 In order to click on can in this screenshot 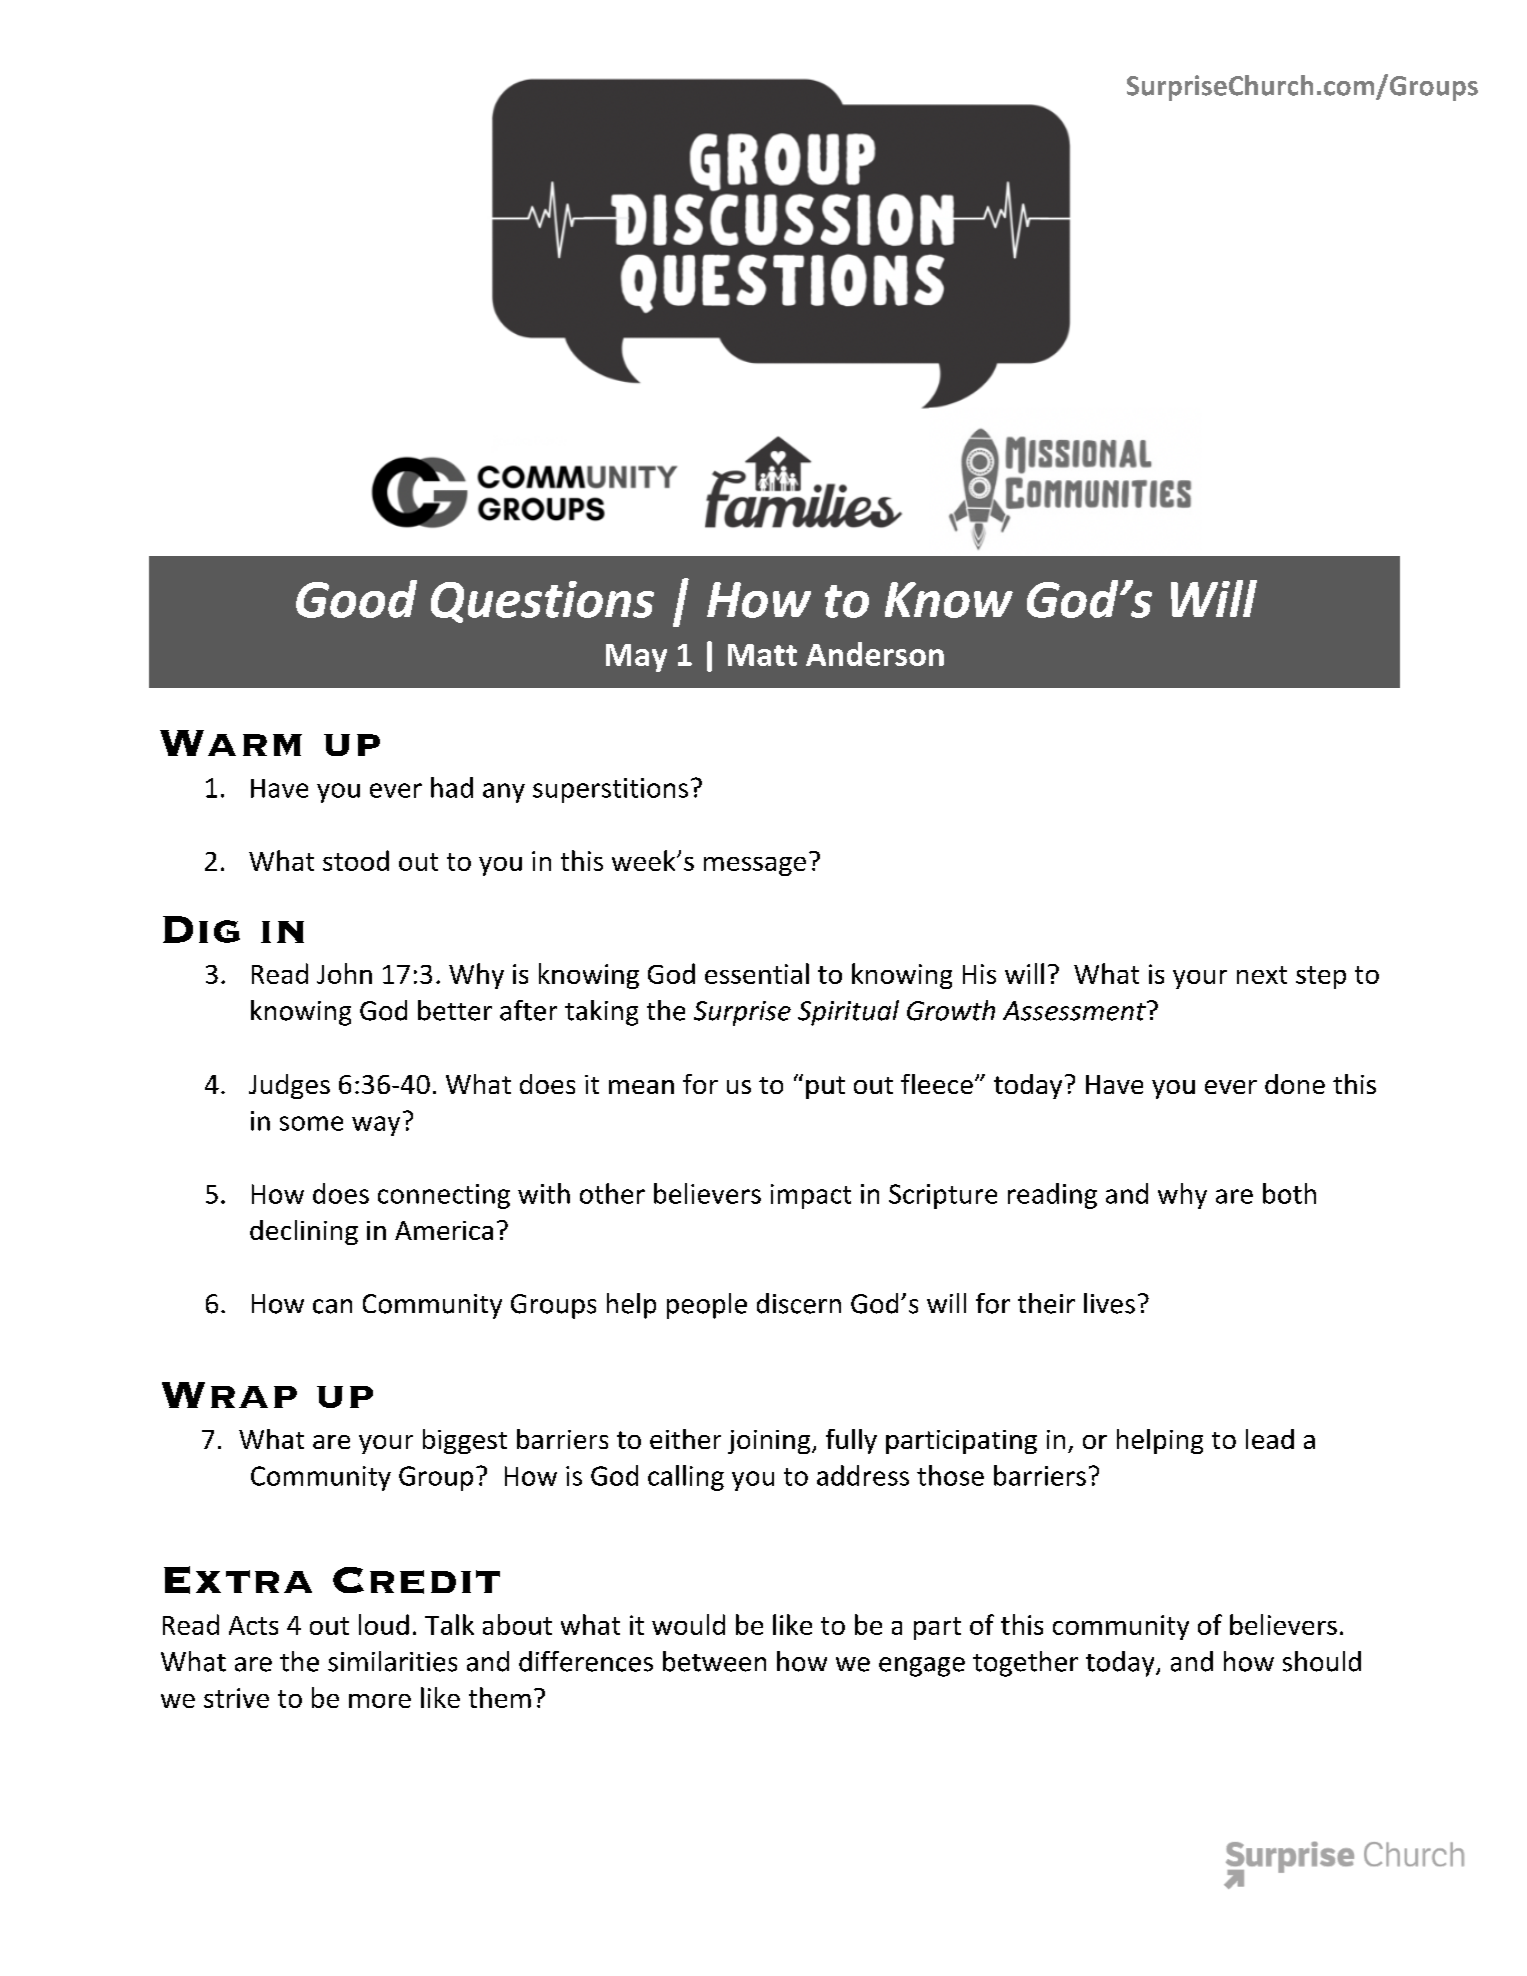, I will do `click(332, 1306)`.
